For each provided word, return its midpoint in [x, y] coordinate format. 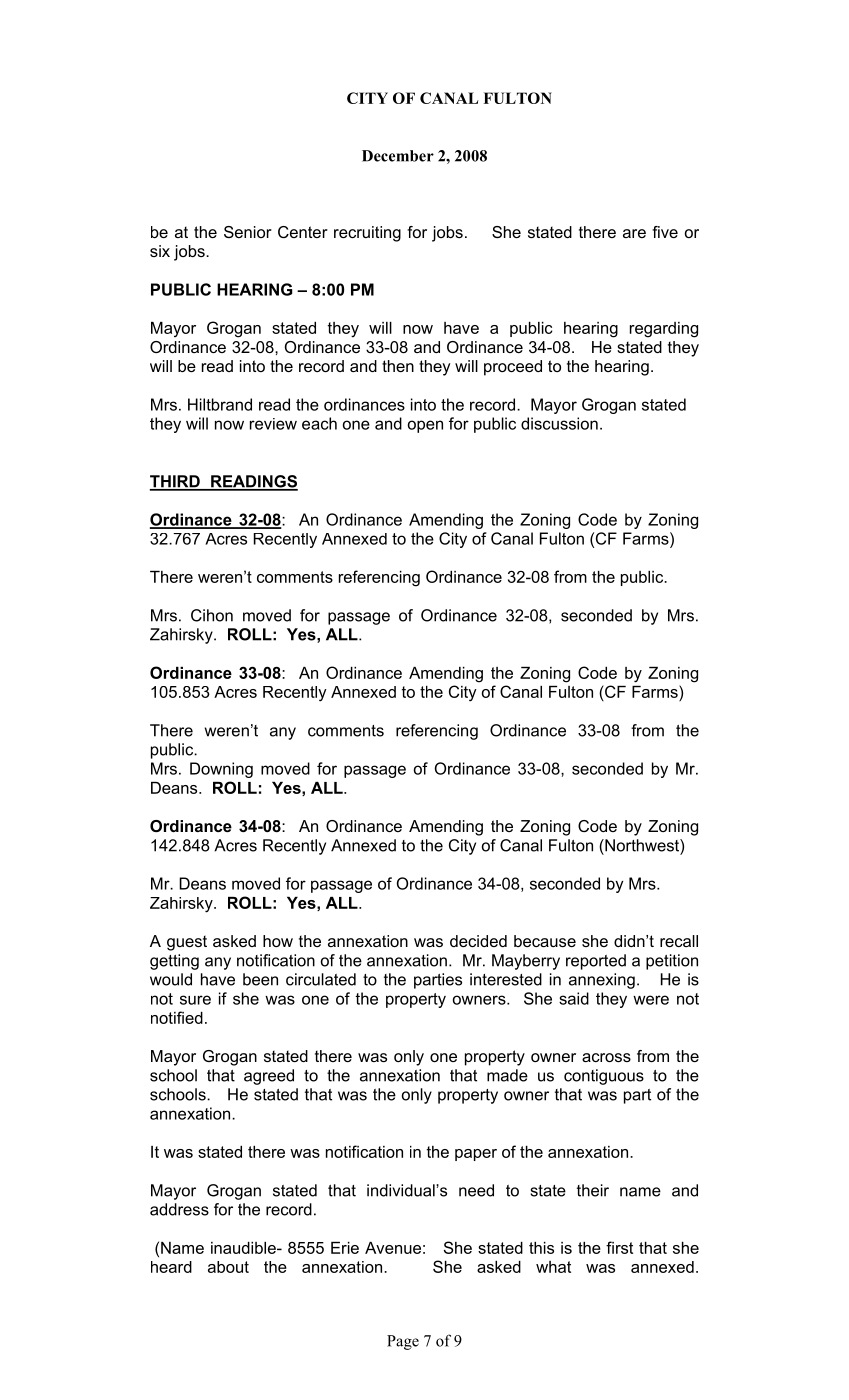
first [619, 1247]
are [634, 233]
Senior [248, 232]
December [398, 156]
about [228, 1267]
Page [403, 1342]
